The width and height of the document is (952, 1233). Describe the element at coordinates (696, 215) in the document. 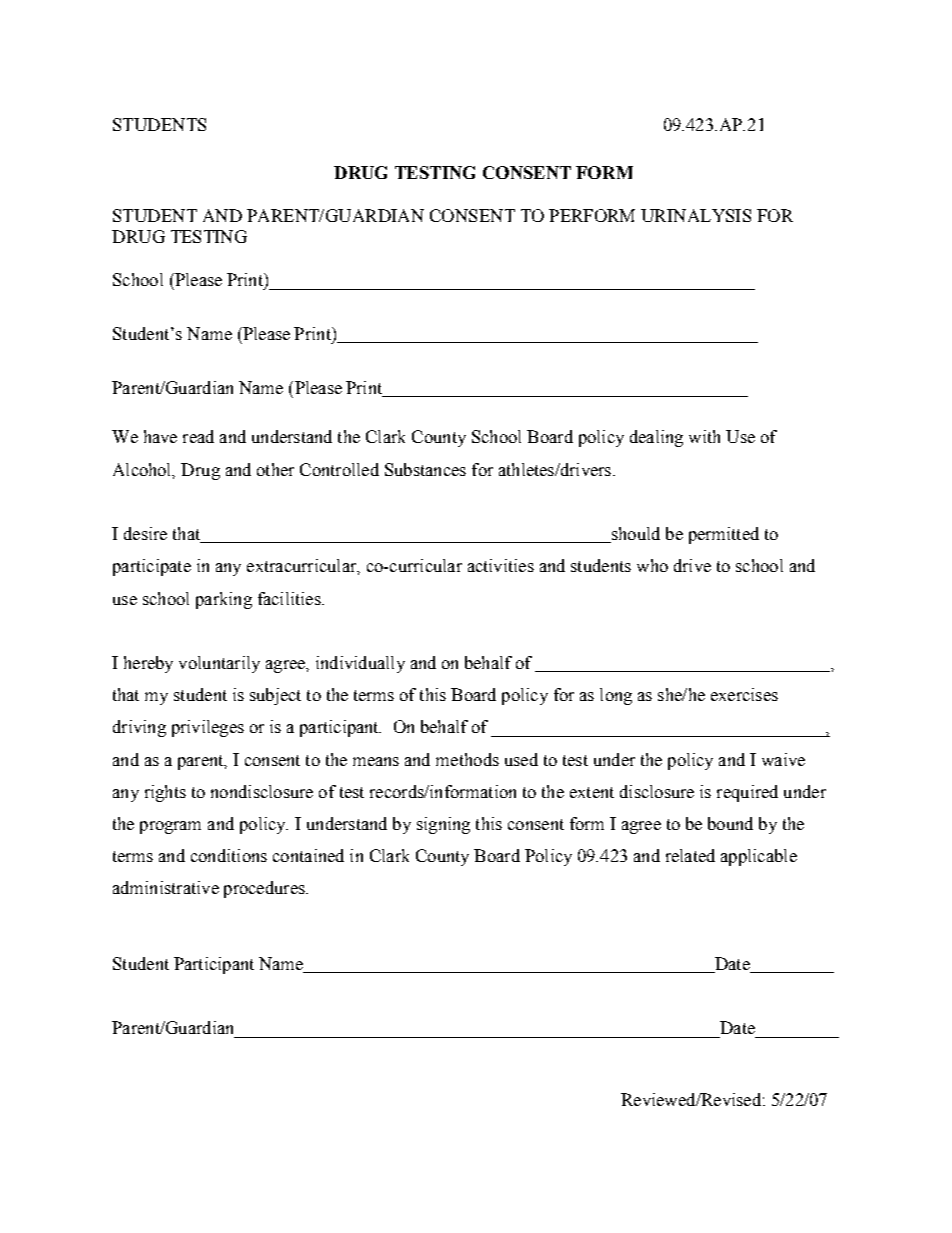

I see `URINALYSIS` at that location.
